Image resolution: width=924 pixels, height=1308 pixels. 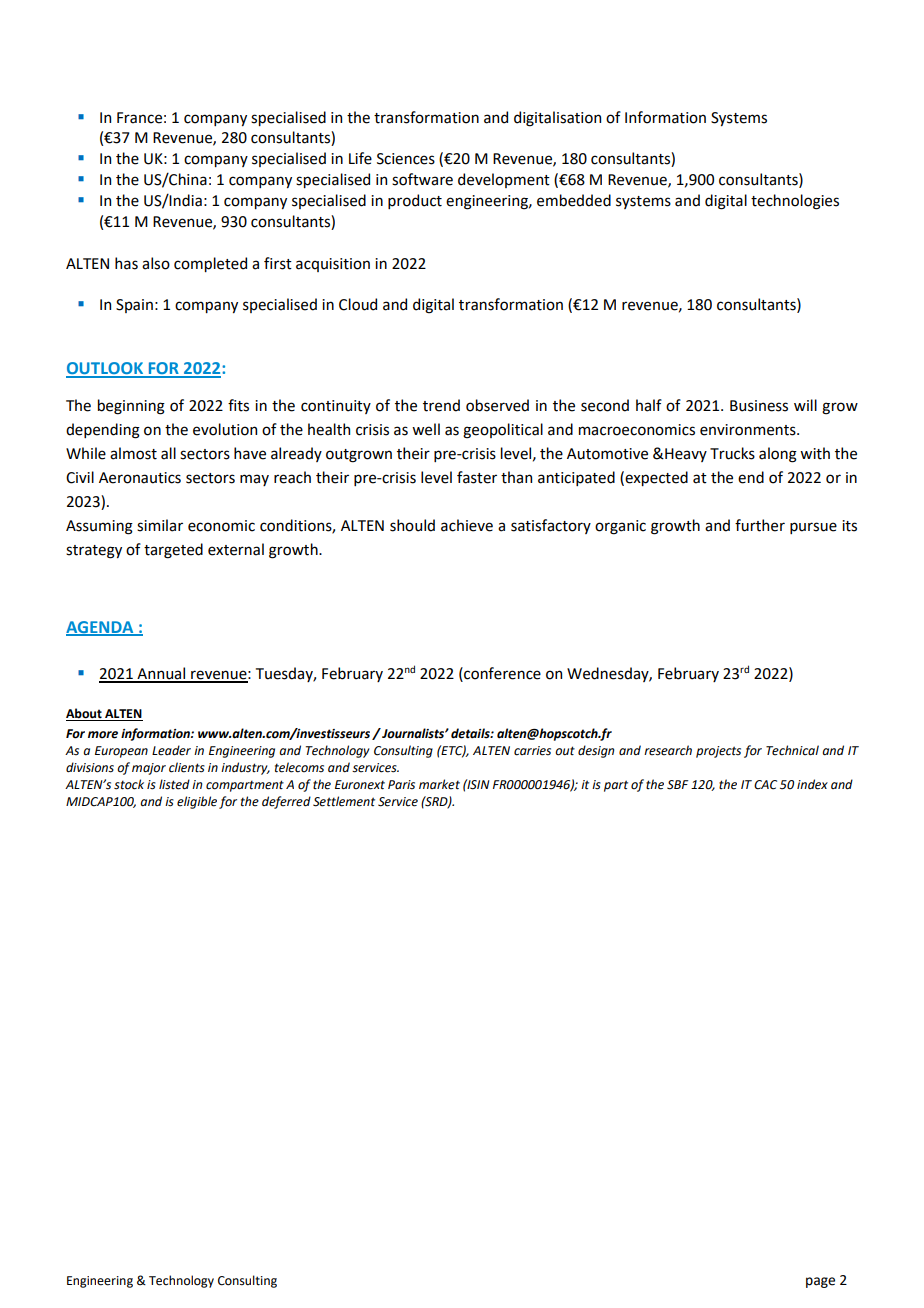 I want to click on CAC, so click(x=765, y=785).
